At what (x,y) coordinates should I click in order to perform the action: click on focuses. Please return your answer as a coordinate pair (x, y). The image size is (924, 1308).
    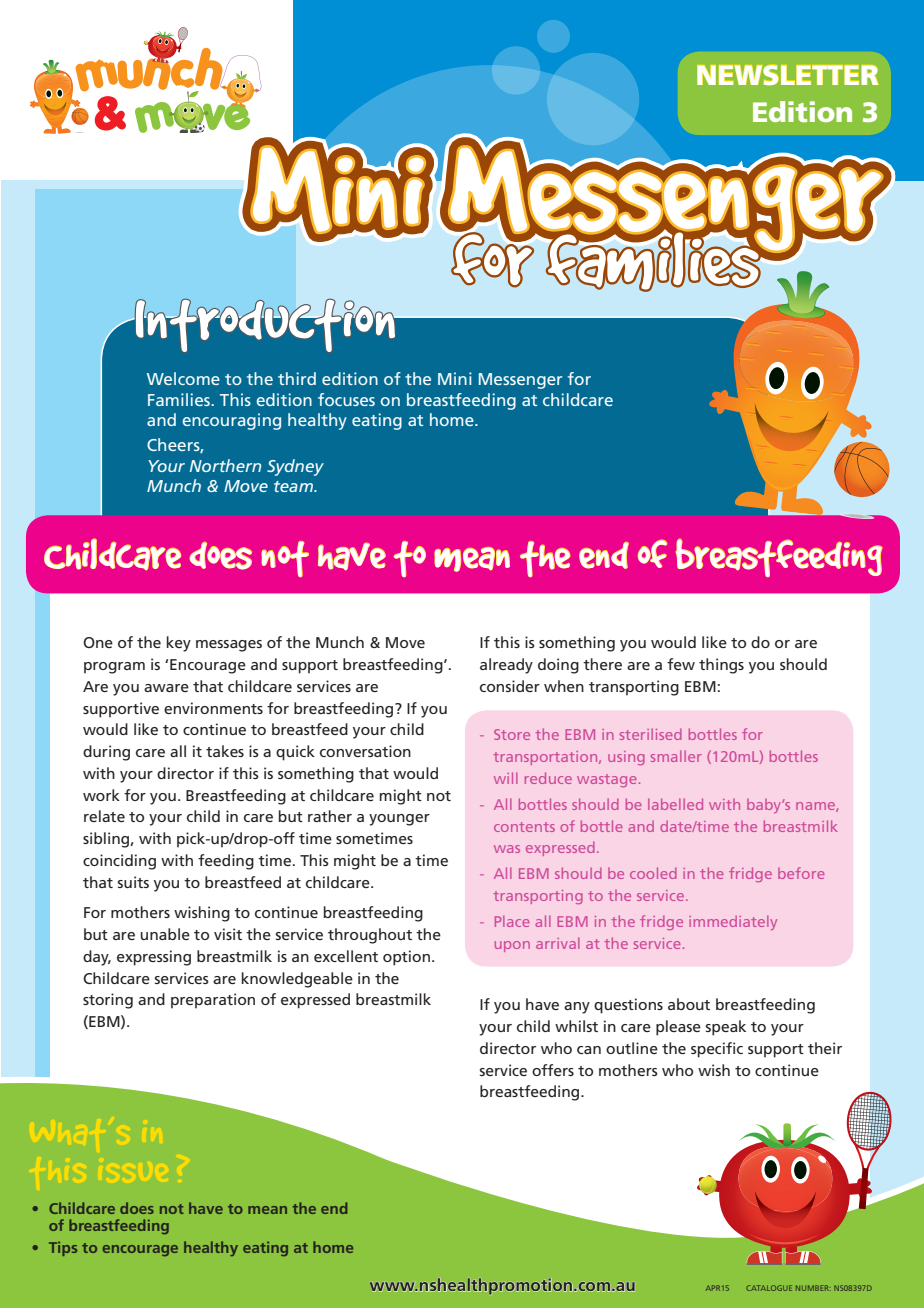
    Looking at the image, I should click on (346, 399).
